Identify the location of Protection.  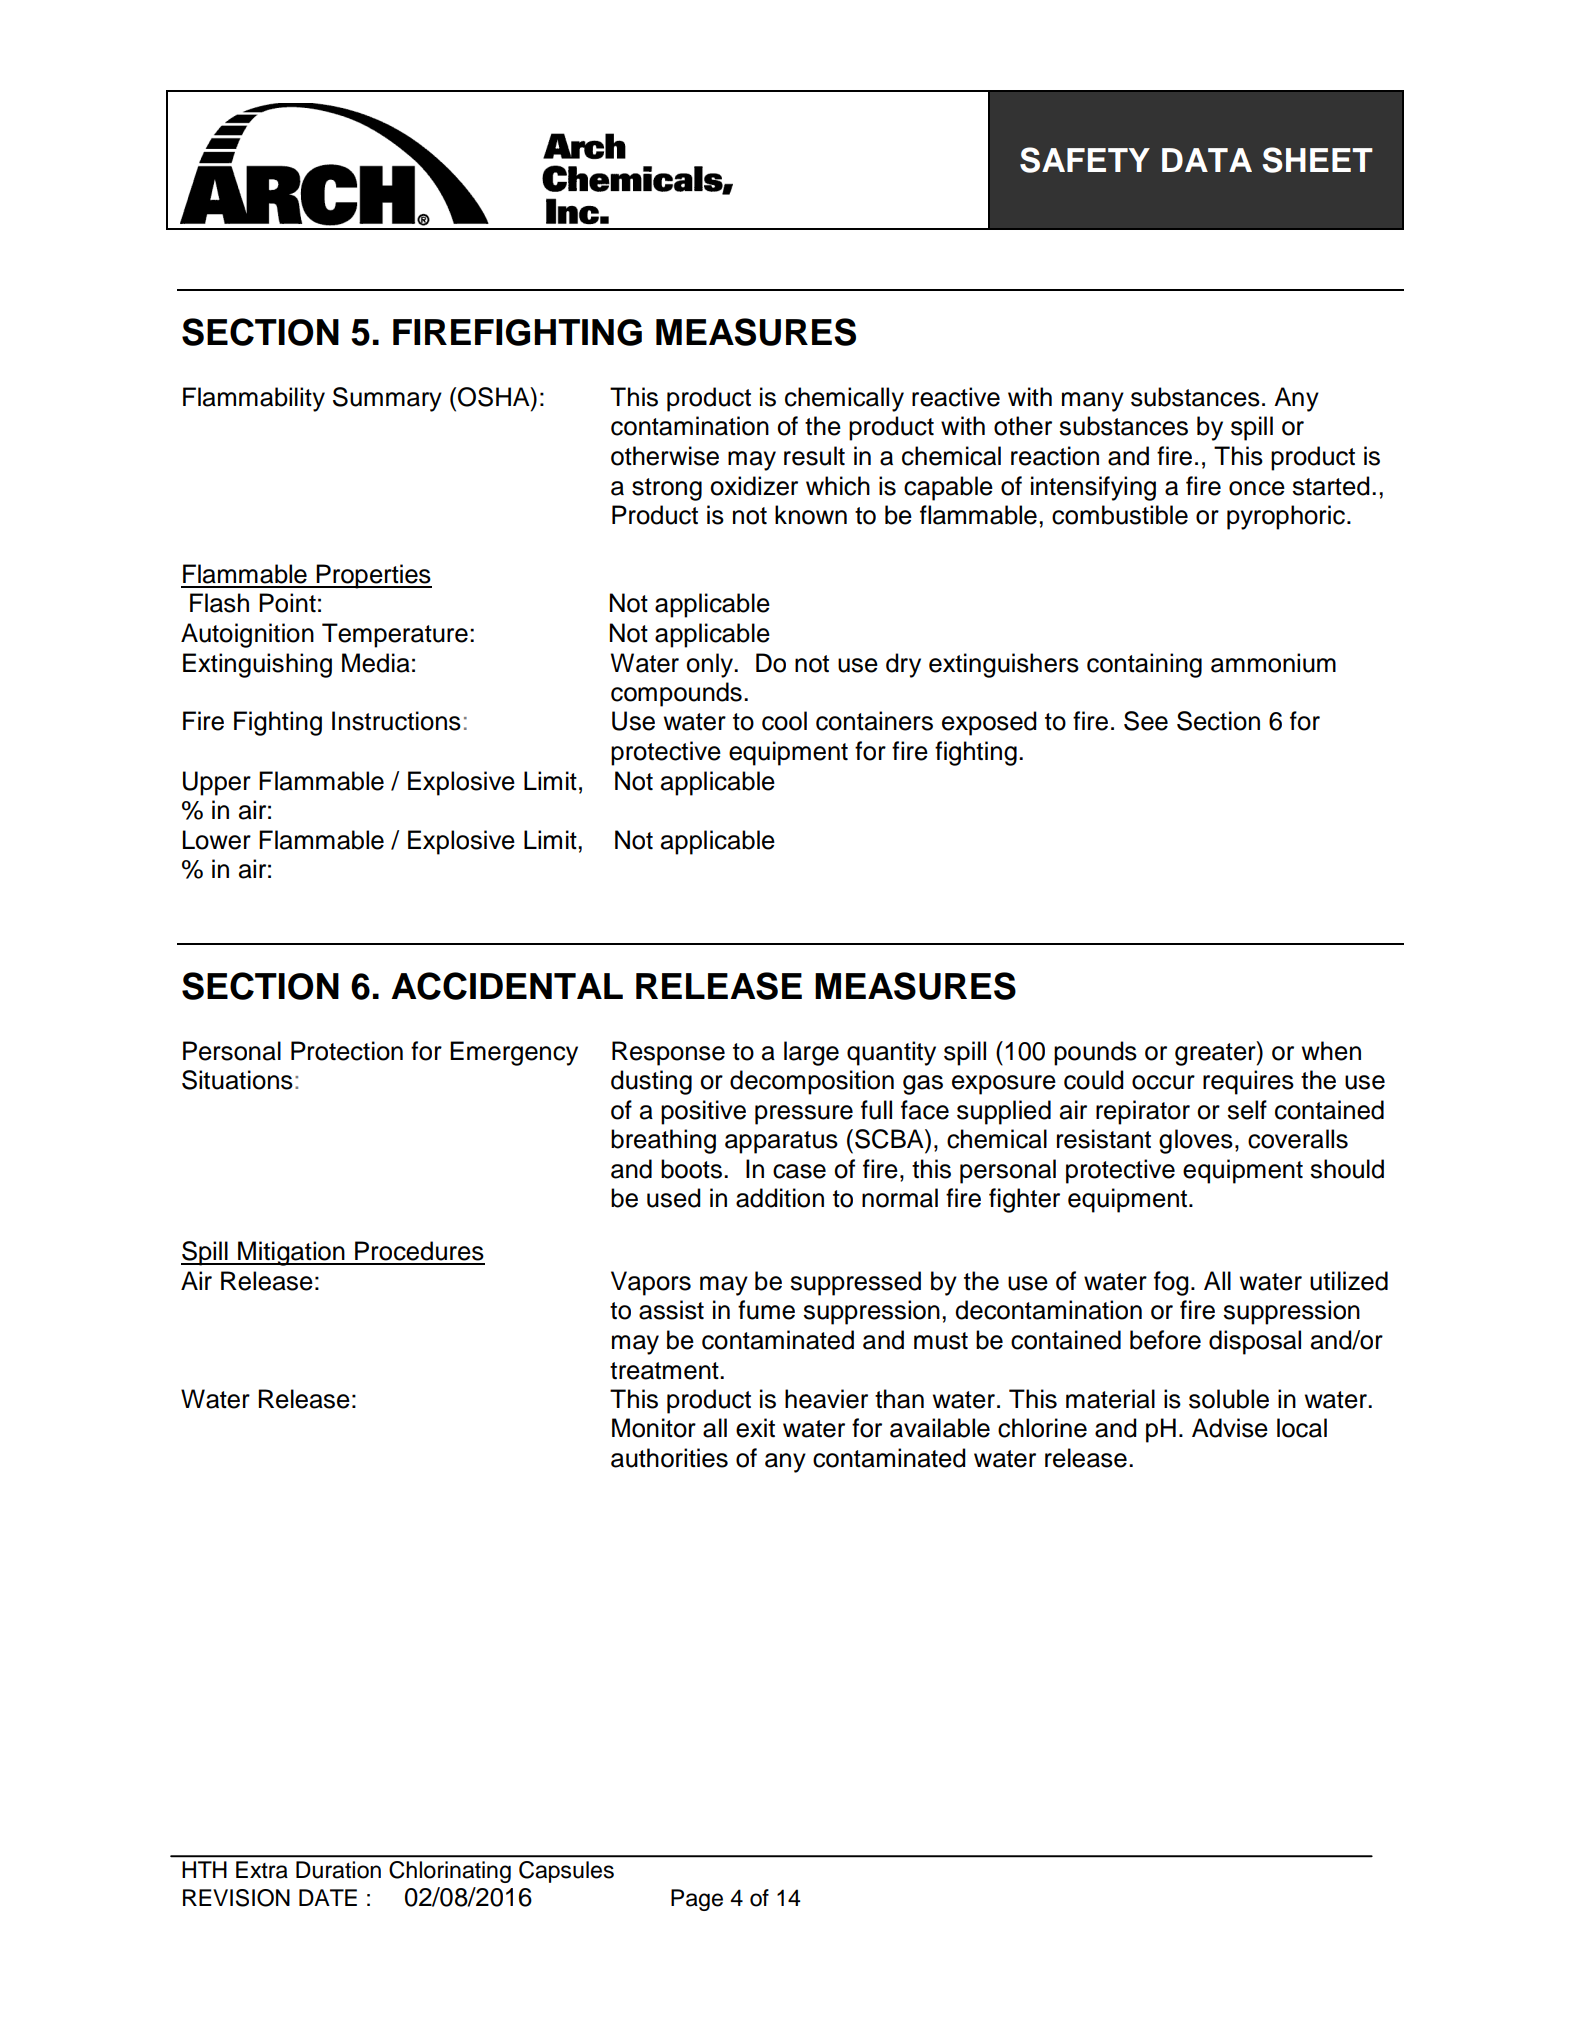
(347, 1051).
